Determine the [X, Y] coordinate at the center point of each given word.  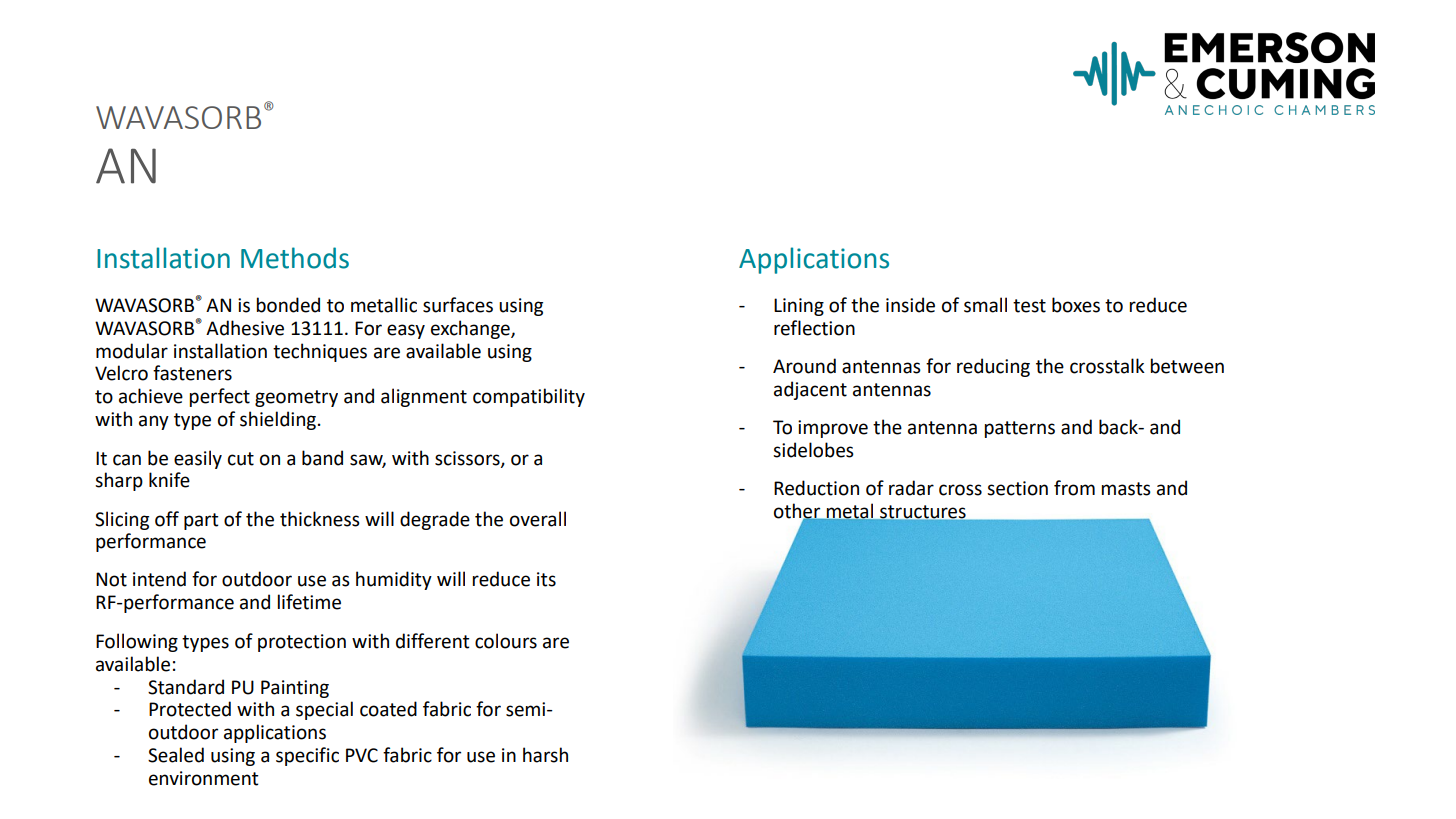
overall [538, 519]
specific [307, 756]
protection [302, 643]
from [1074, 488]
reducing [993, 367]
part [201, 521]
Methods [295, 258]
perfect [220, 397]
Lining [799, 307]
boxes [1076, 305]
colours [506, 641]
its [546, 579]
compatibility [529, 397]
